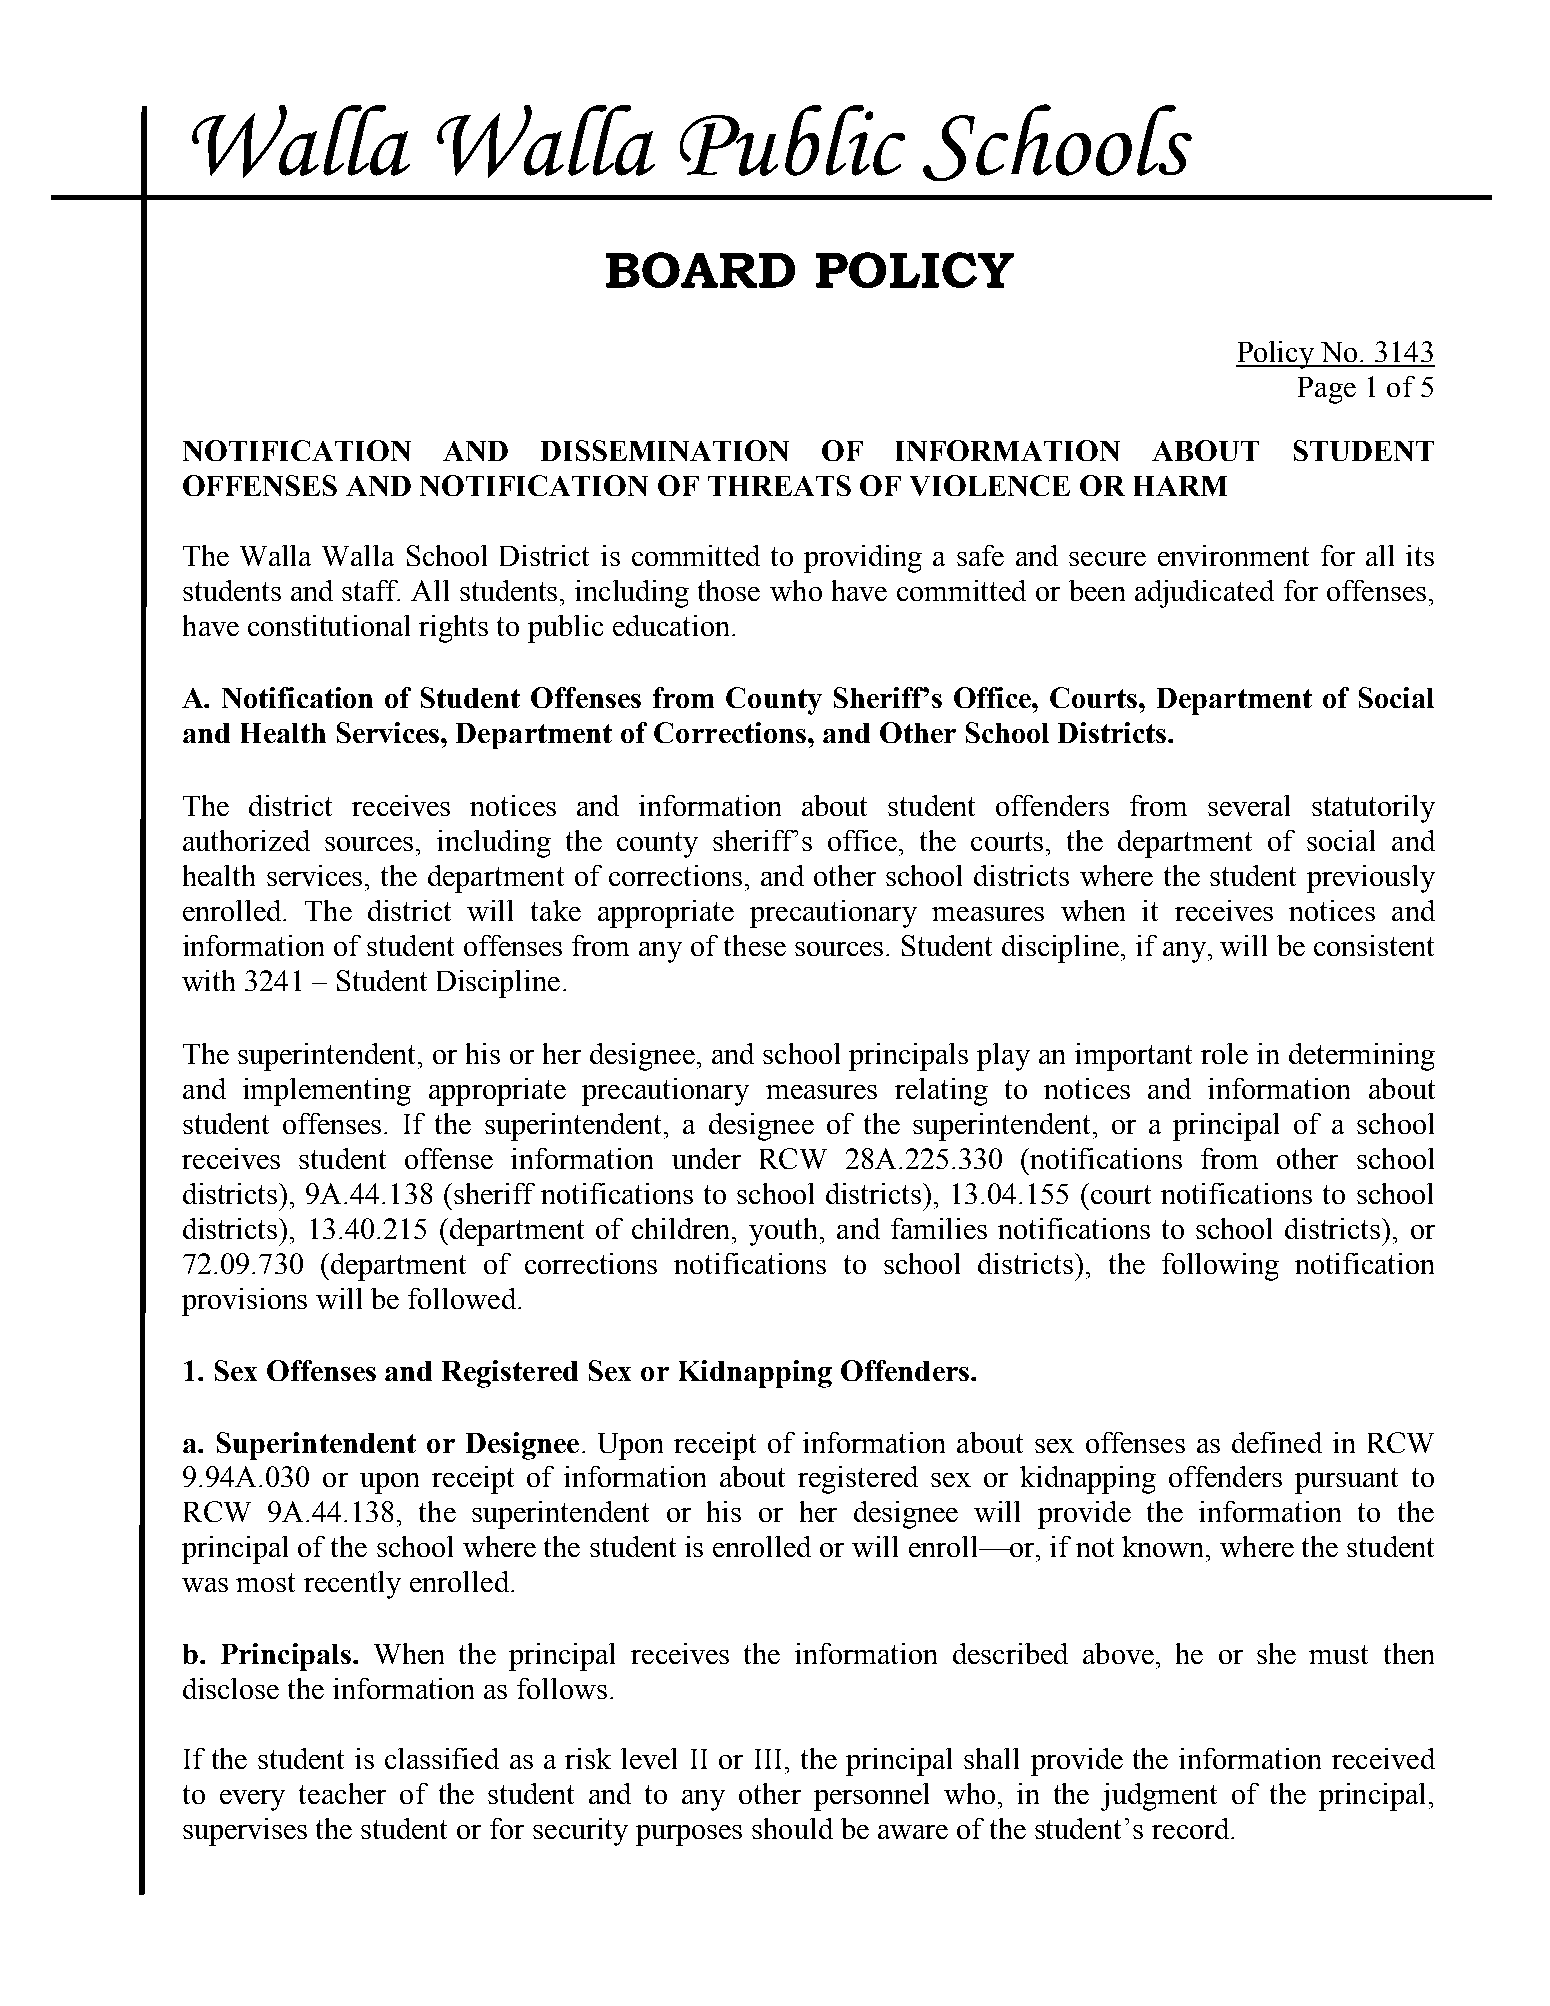  I want to click on relating, so click(941, 1092).
